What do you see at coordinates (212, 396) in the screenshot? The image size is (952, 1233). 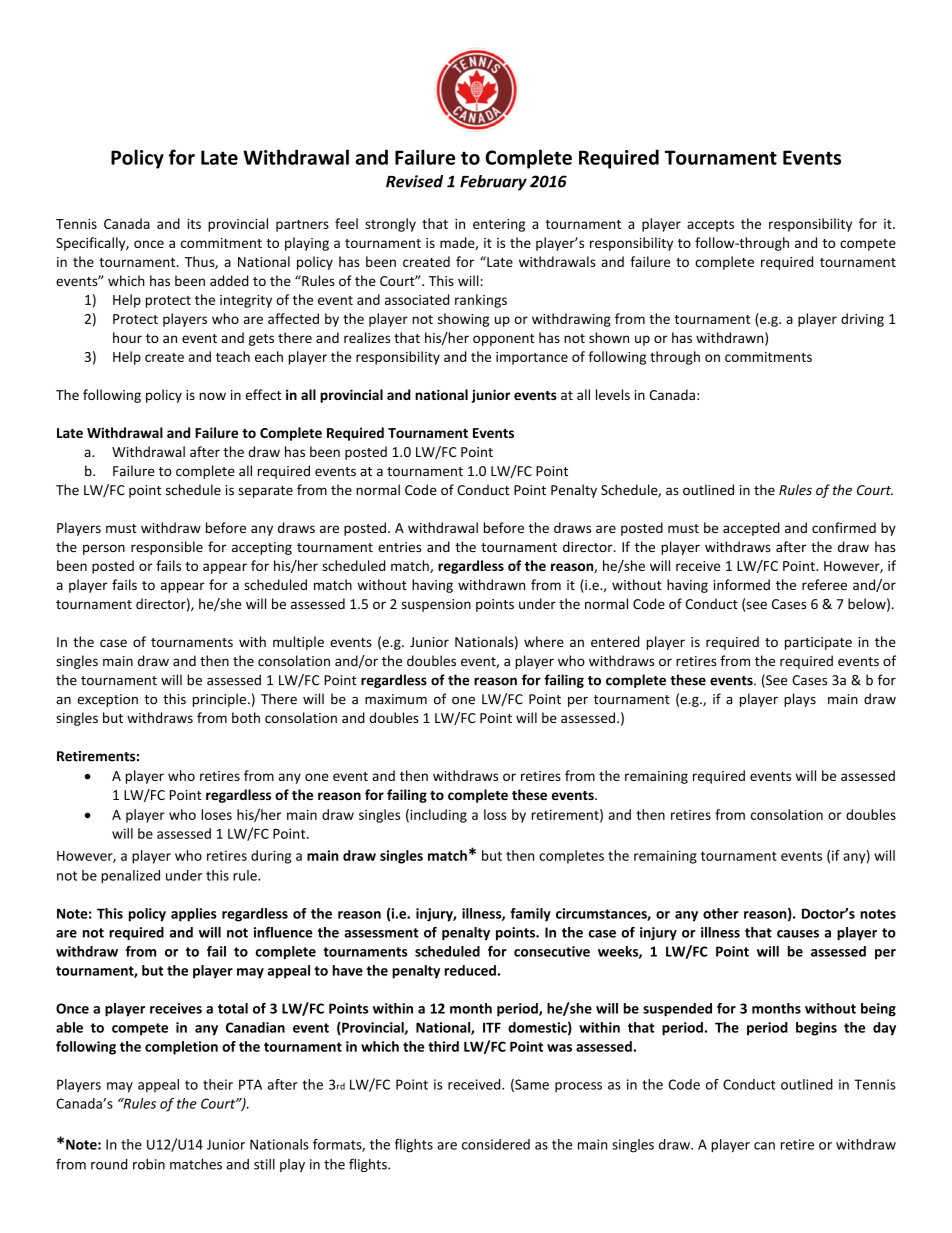 I see `now` at bounding box center [212, 396].
